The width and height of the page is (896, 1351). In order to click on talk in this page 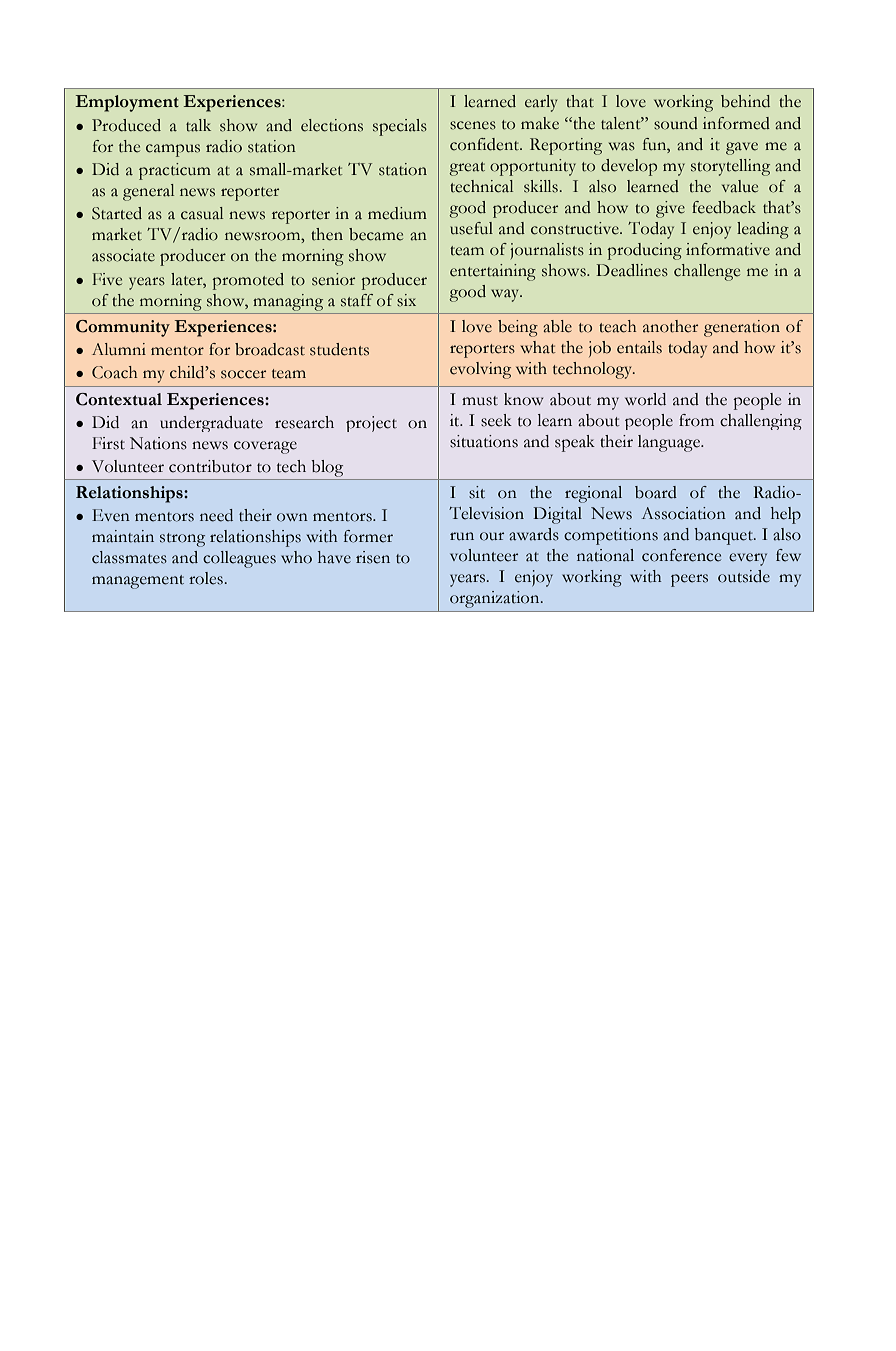, I will do `click(198, 125)`.
